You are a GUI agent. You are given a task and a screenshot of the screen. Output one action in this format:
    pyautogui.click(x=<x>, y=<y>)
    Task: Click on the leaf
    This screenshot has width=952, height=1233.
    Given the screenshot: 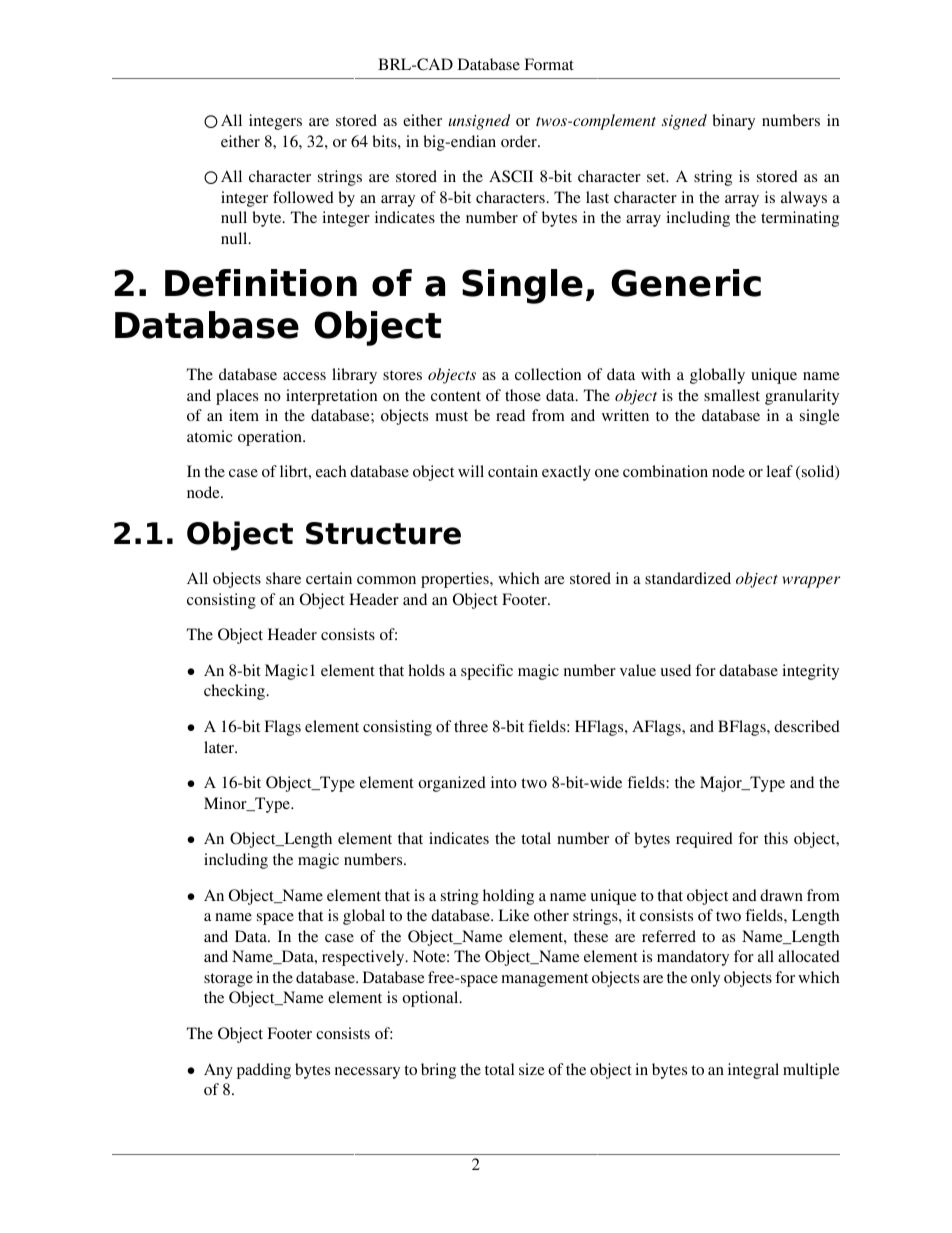 What is the action you would take?
    pyautogui.click(x=779, y=471)
